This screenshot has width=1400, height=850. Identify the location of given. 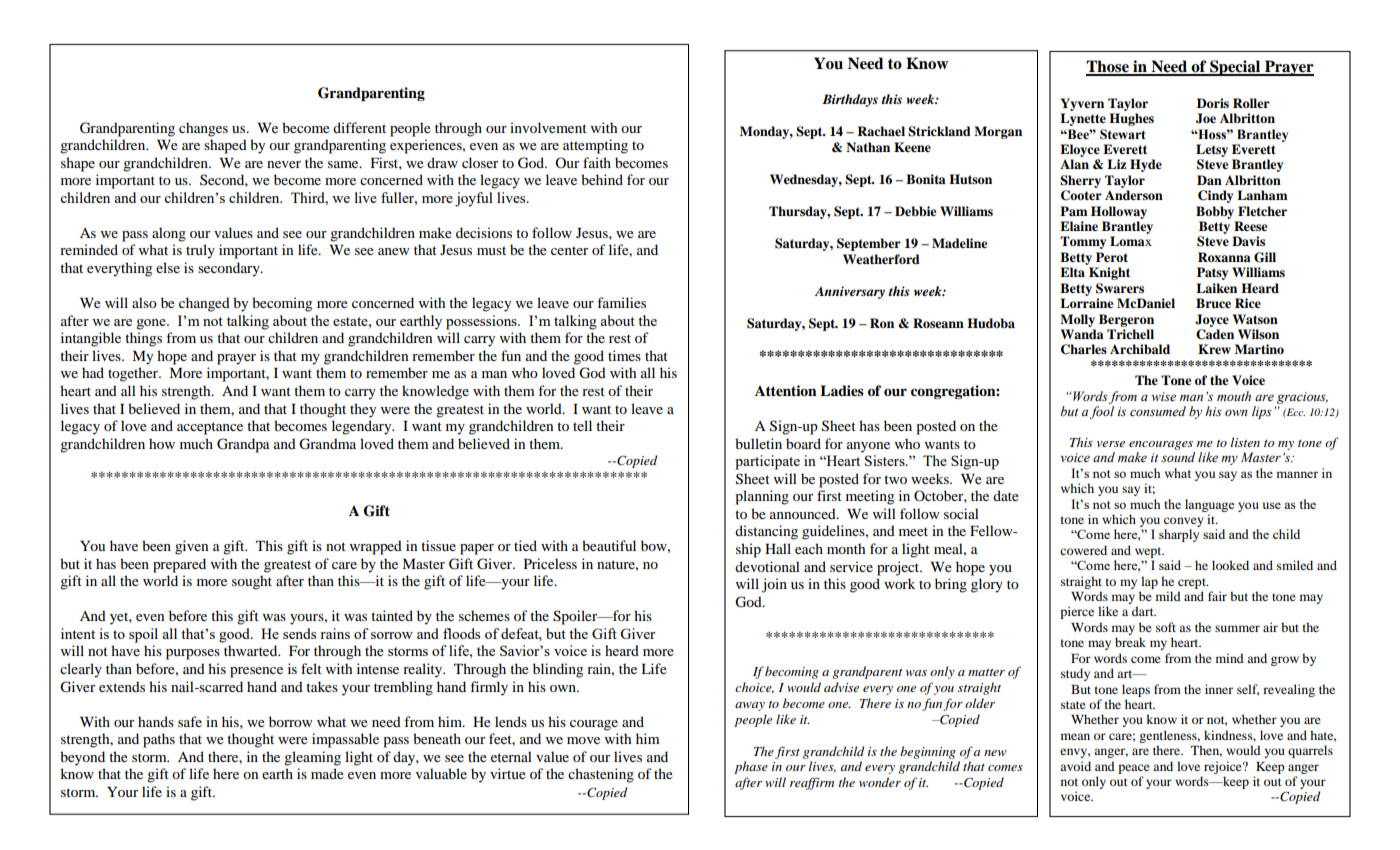
(191, 547).
